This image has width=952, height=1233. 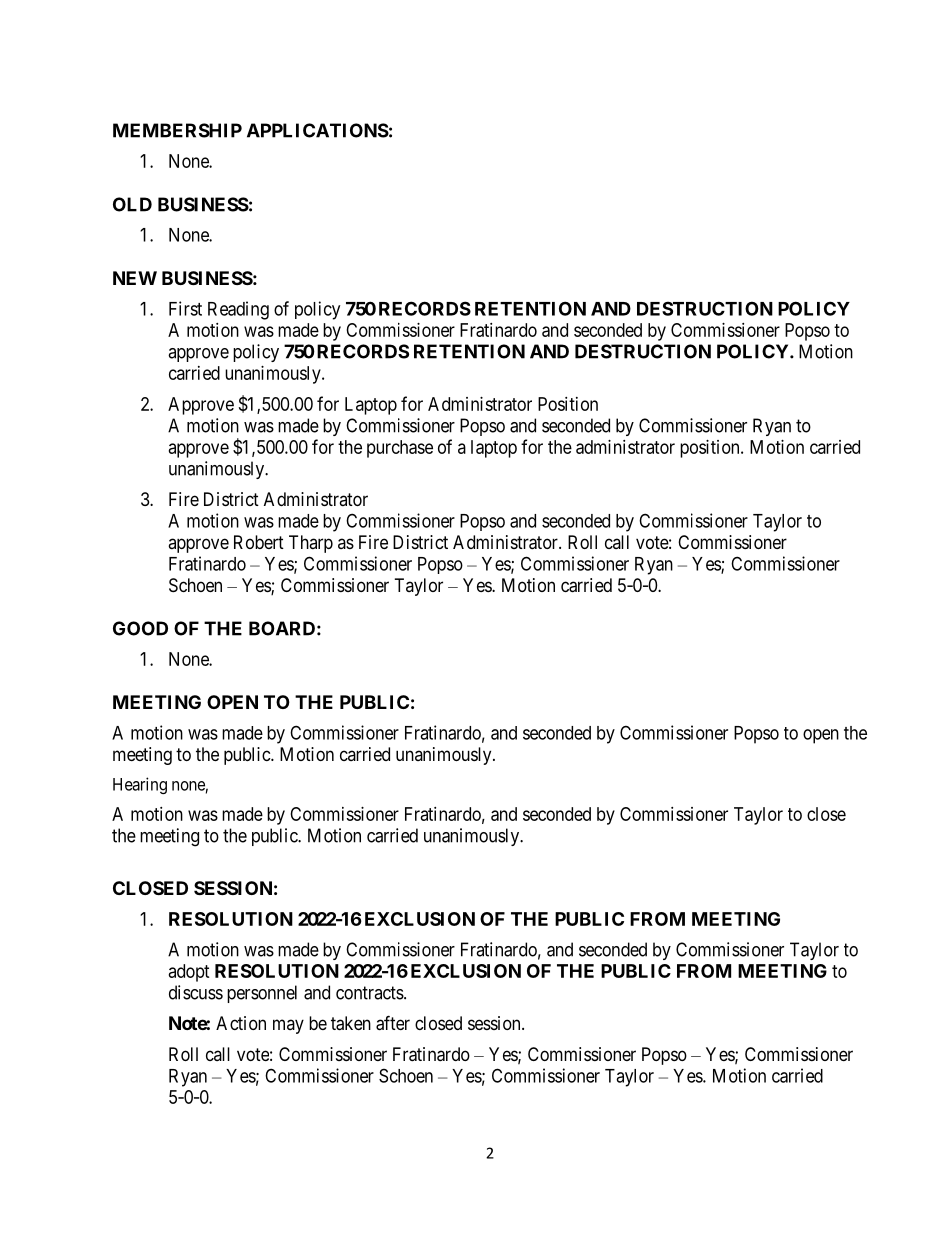 What do you see at coordinates (140, 628) in the image?
I see `GOOD` at bounding box center [140, 628].
